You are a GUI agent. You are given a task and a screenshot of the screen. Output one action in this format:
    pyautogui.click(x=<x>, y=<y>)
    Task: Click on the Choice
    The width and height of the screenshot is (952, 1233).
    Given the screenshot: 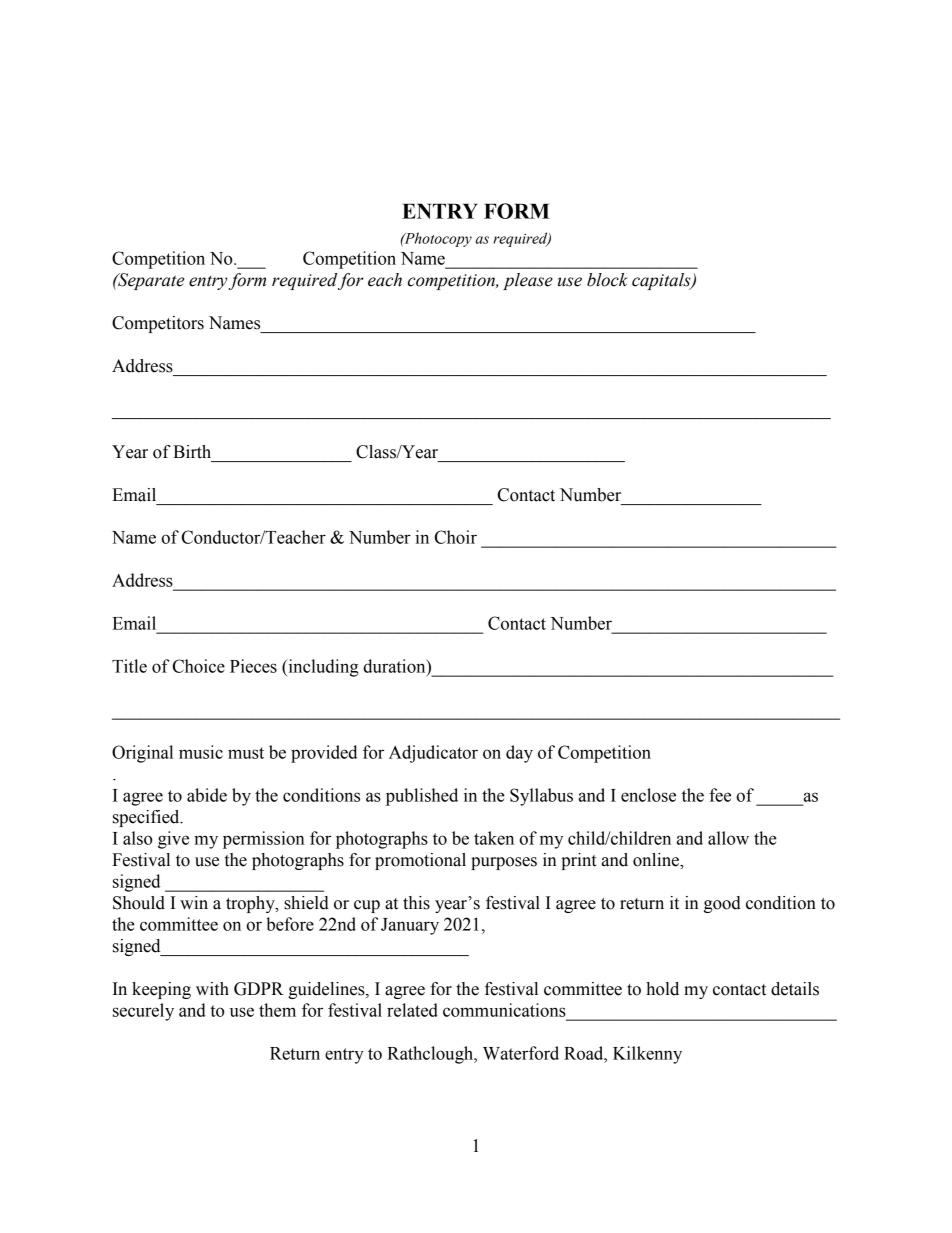 What is the action you would take?
    pyautogui.click(x=199, y=666)
